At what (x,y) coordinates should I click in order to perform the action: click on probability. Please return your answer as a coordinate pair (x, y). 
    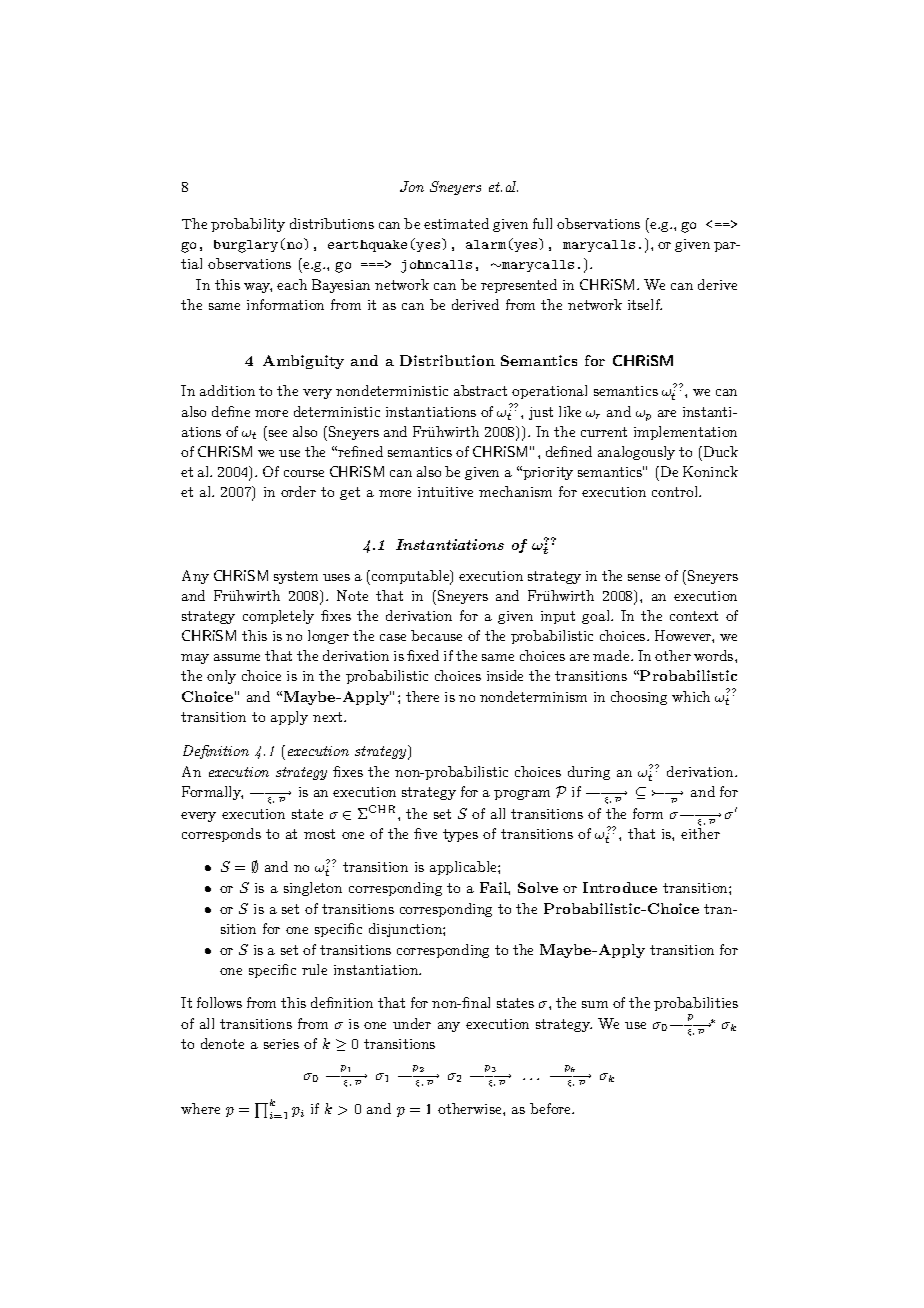
    Looking at the image, I should click on (248, 225).
